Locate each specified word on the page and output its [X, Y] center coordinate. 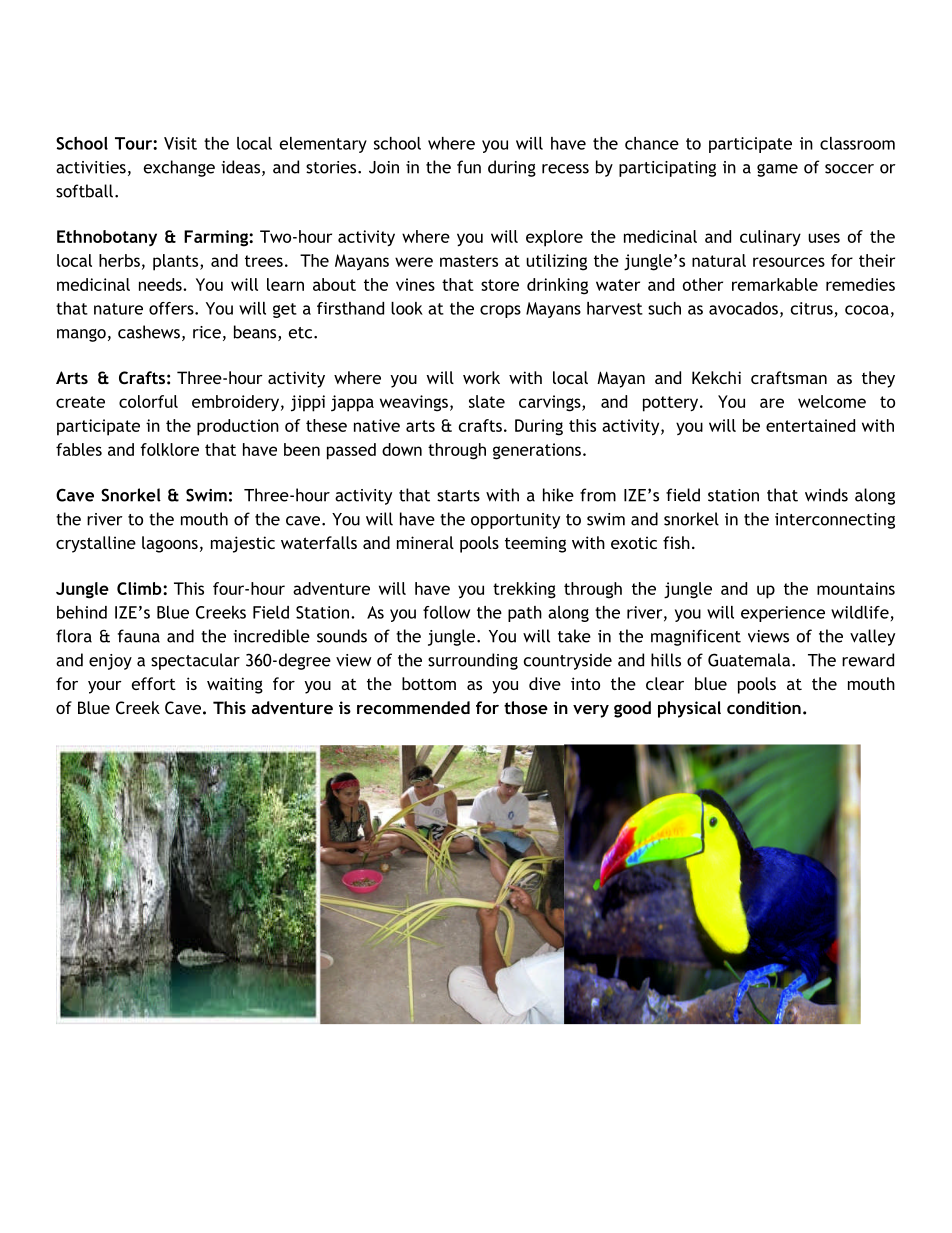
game [777, 170]
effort [154, 683]
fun [469, 167]
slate [487, 401]
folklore [169, 449]
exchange [179, 168]
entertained [810, 425]
